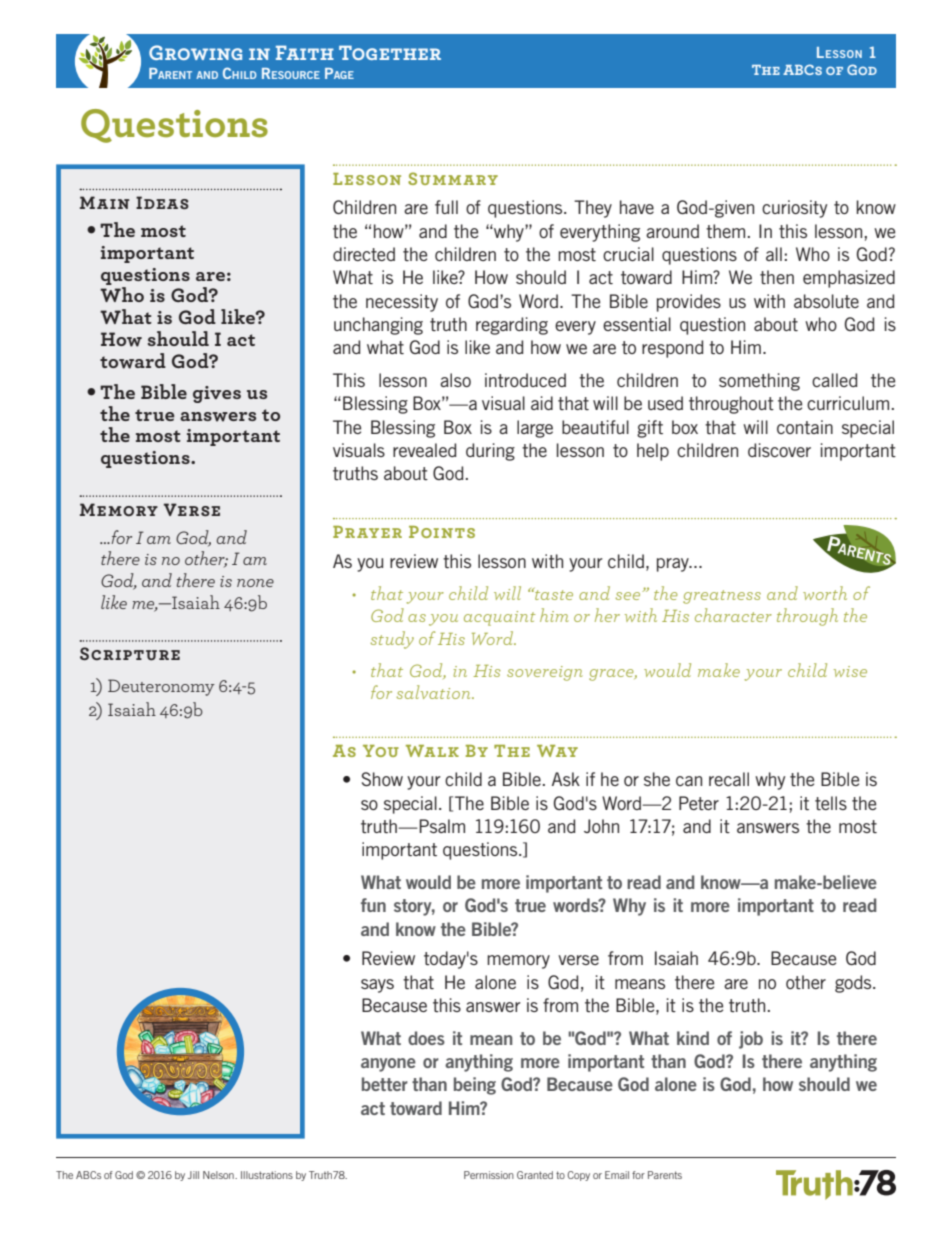  Describe the element at coordinates (195, 52) in the document. I see `Growing` at that location.
